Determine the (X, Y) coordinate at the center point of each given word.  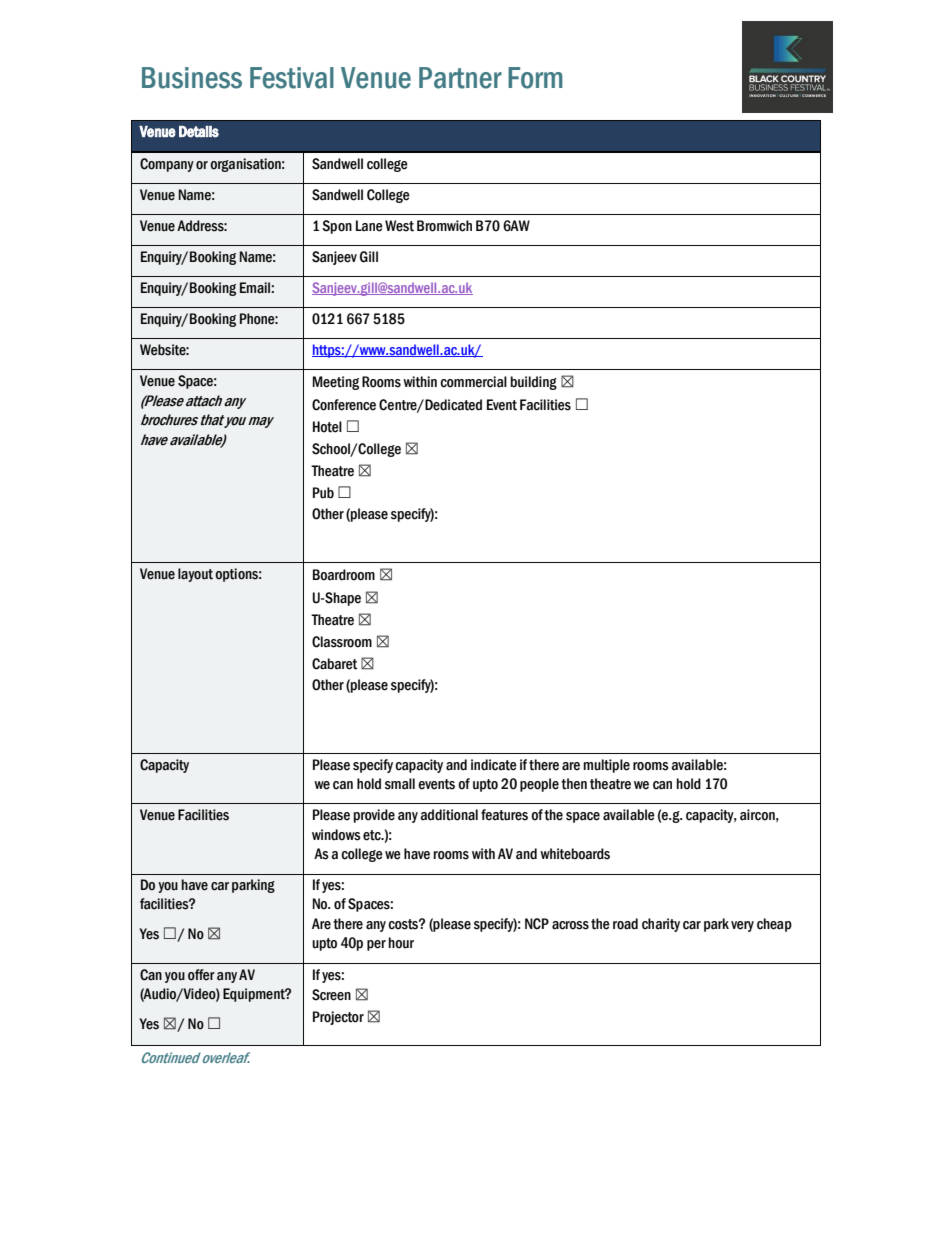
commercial (473, 382)
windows (336, 835)
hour (401, 943)
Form (535, 78)
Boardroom (344, 575)
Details (199, 132)
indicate (494, 765)
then (574, 784)
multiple (606, 766)
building (533, 383)
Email (255, 288)
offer (201, 975)
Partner (460, 78)
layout (195, 575)
